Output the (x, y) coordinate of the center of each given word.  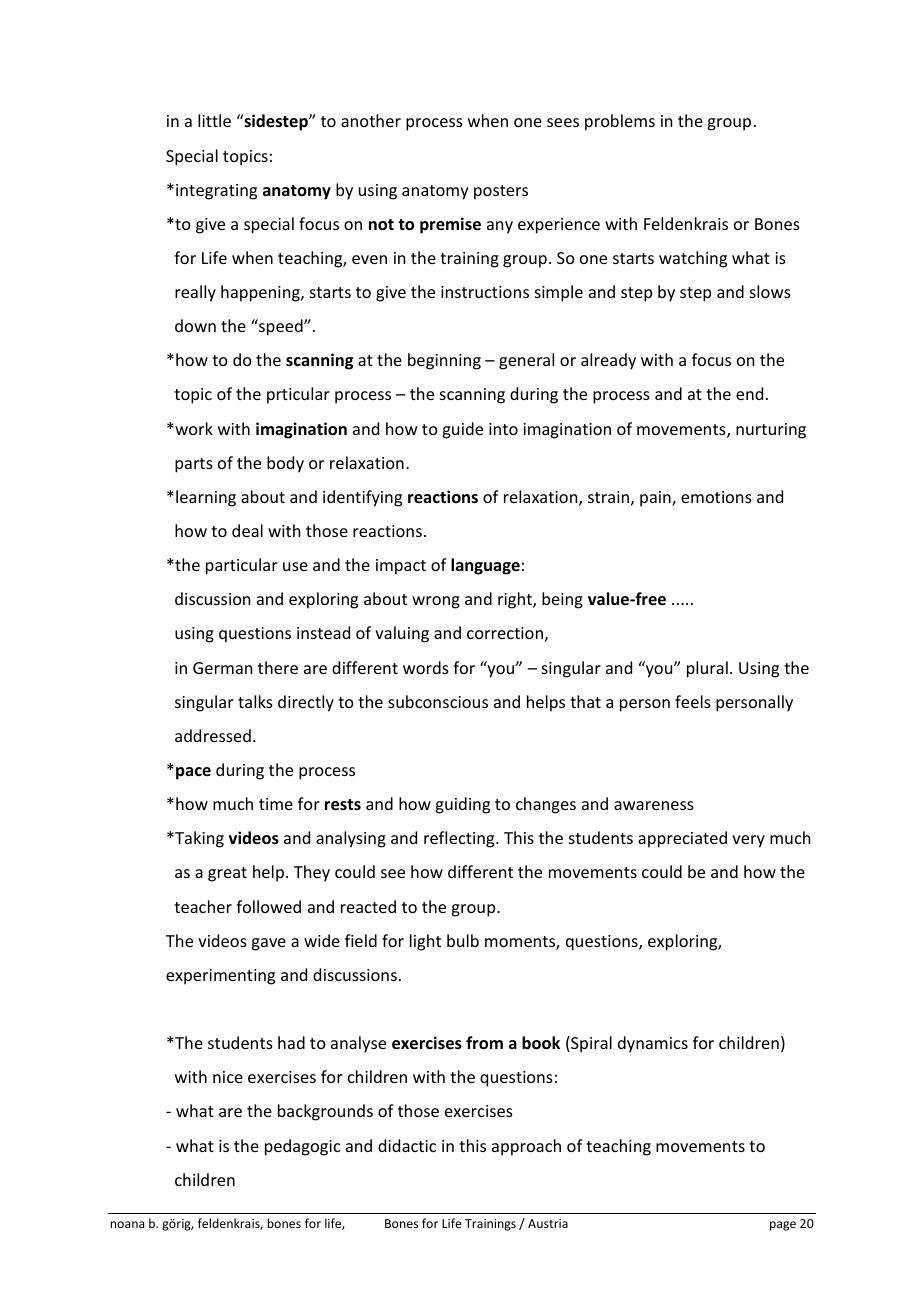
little (214, 120)
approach (526, 1147)
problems (620, 122)
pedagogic (303, 1147)
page (783, 1226)
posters (501, 192)
